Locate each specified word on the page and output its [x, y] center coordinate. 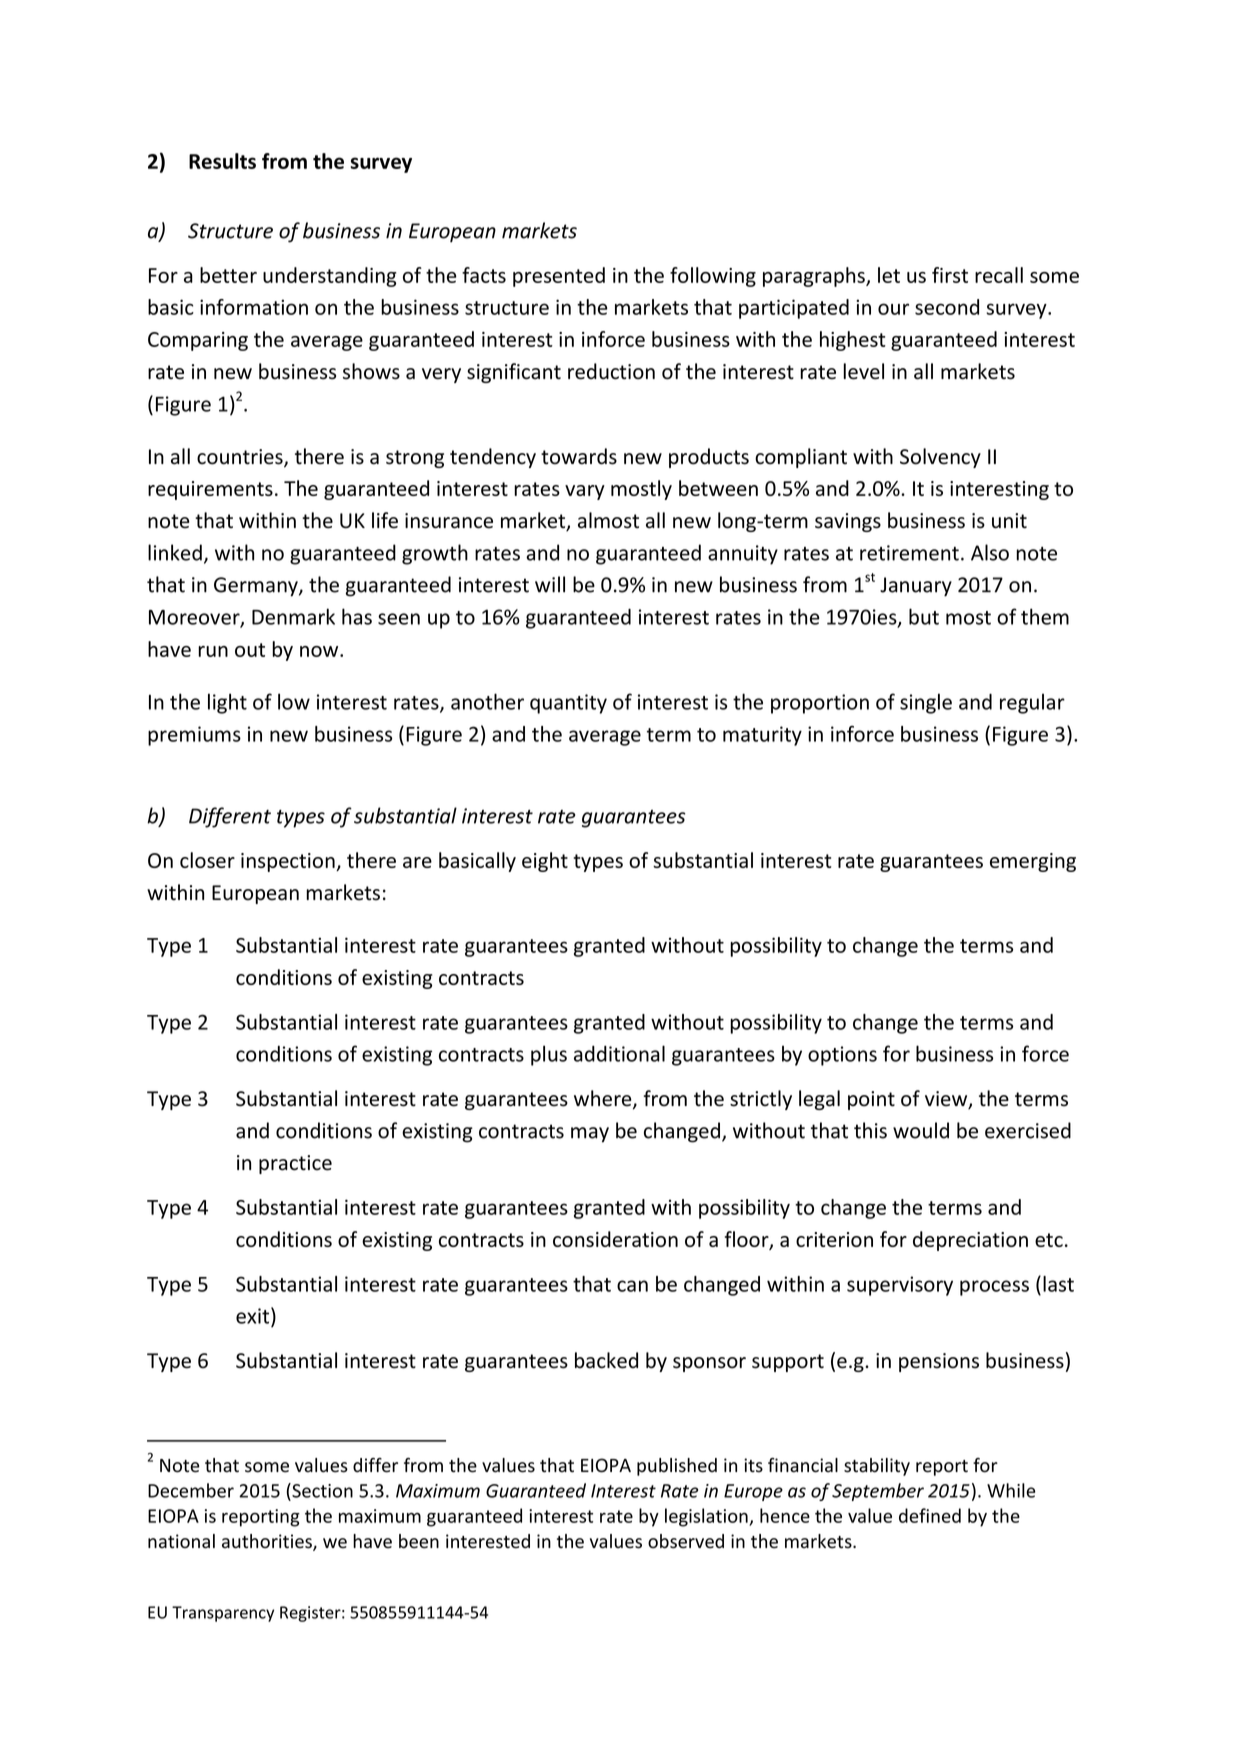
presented [559, 277]
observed [686, 1541]
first [950, 275]
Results [222, 161]
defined [930, 1515]
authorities [268, 1542]
